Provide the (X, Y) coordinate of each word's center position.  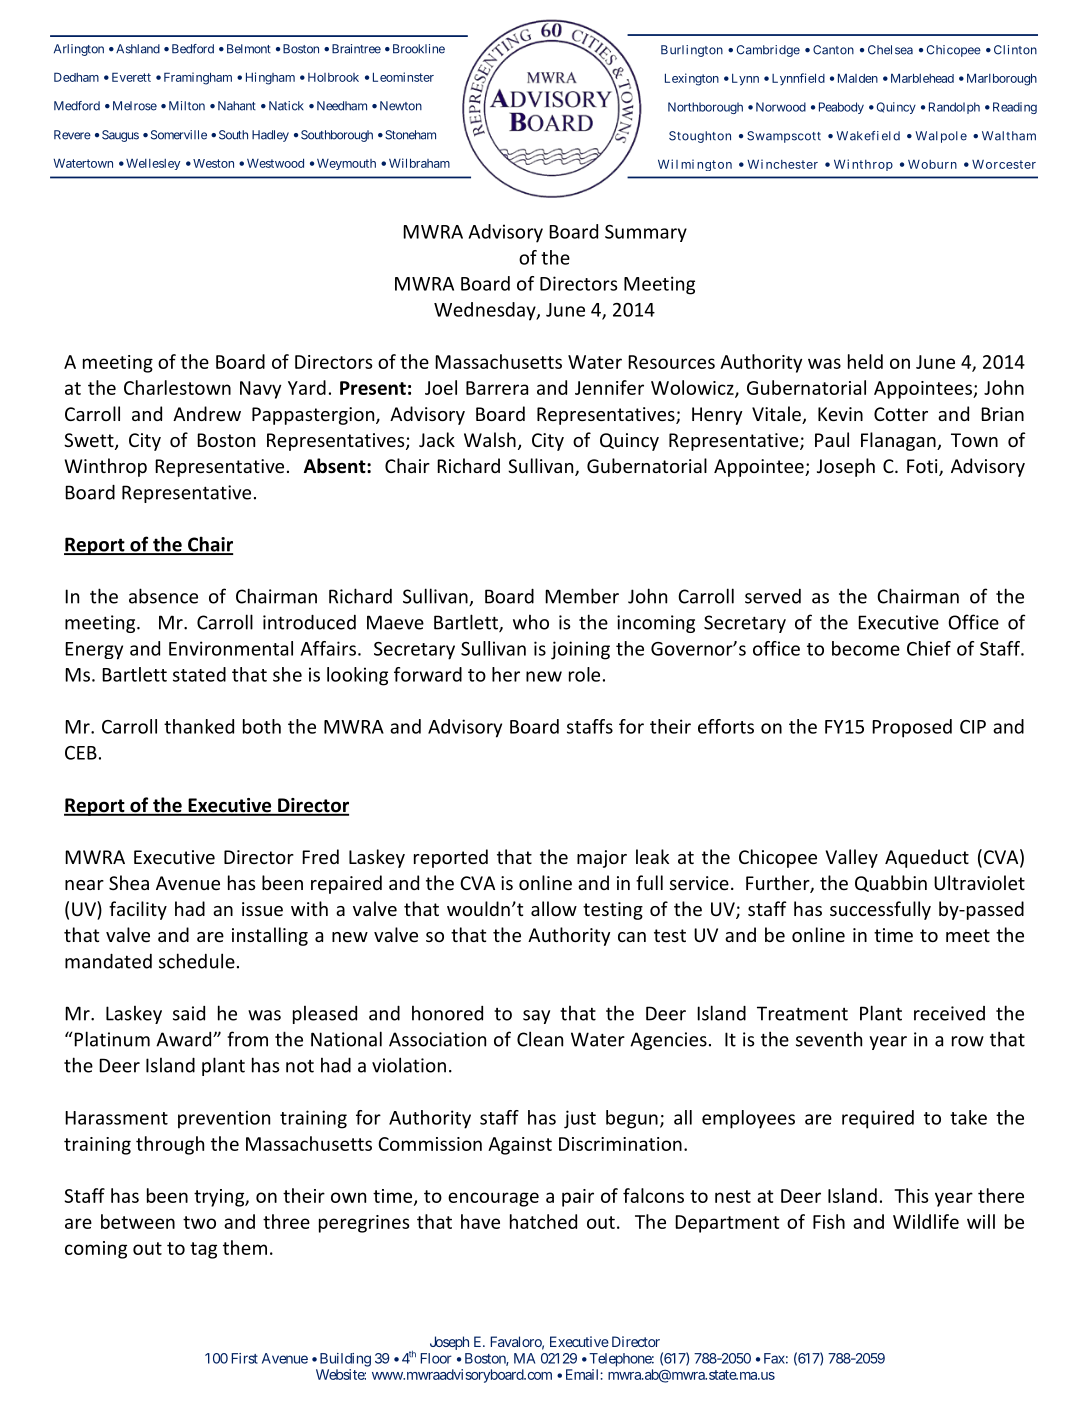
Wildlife (926, 1221)
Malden (858, 78)
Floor (436, 1358)
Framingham (198, 78)
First (244, 1358)
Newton (401, 106)
